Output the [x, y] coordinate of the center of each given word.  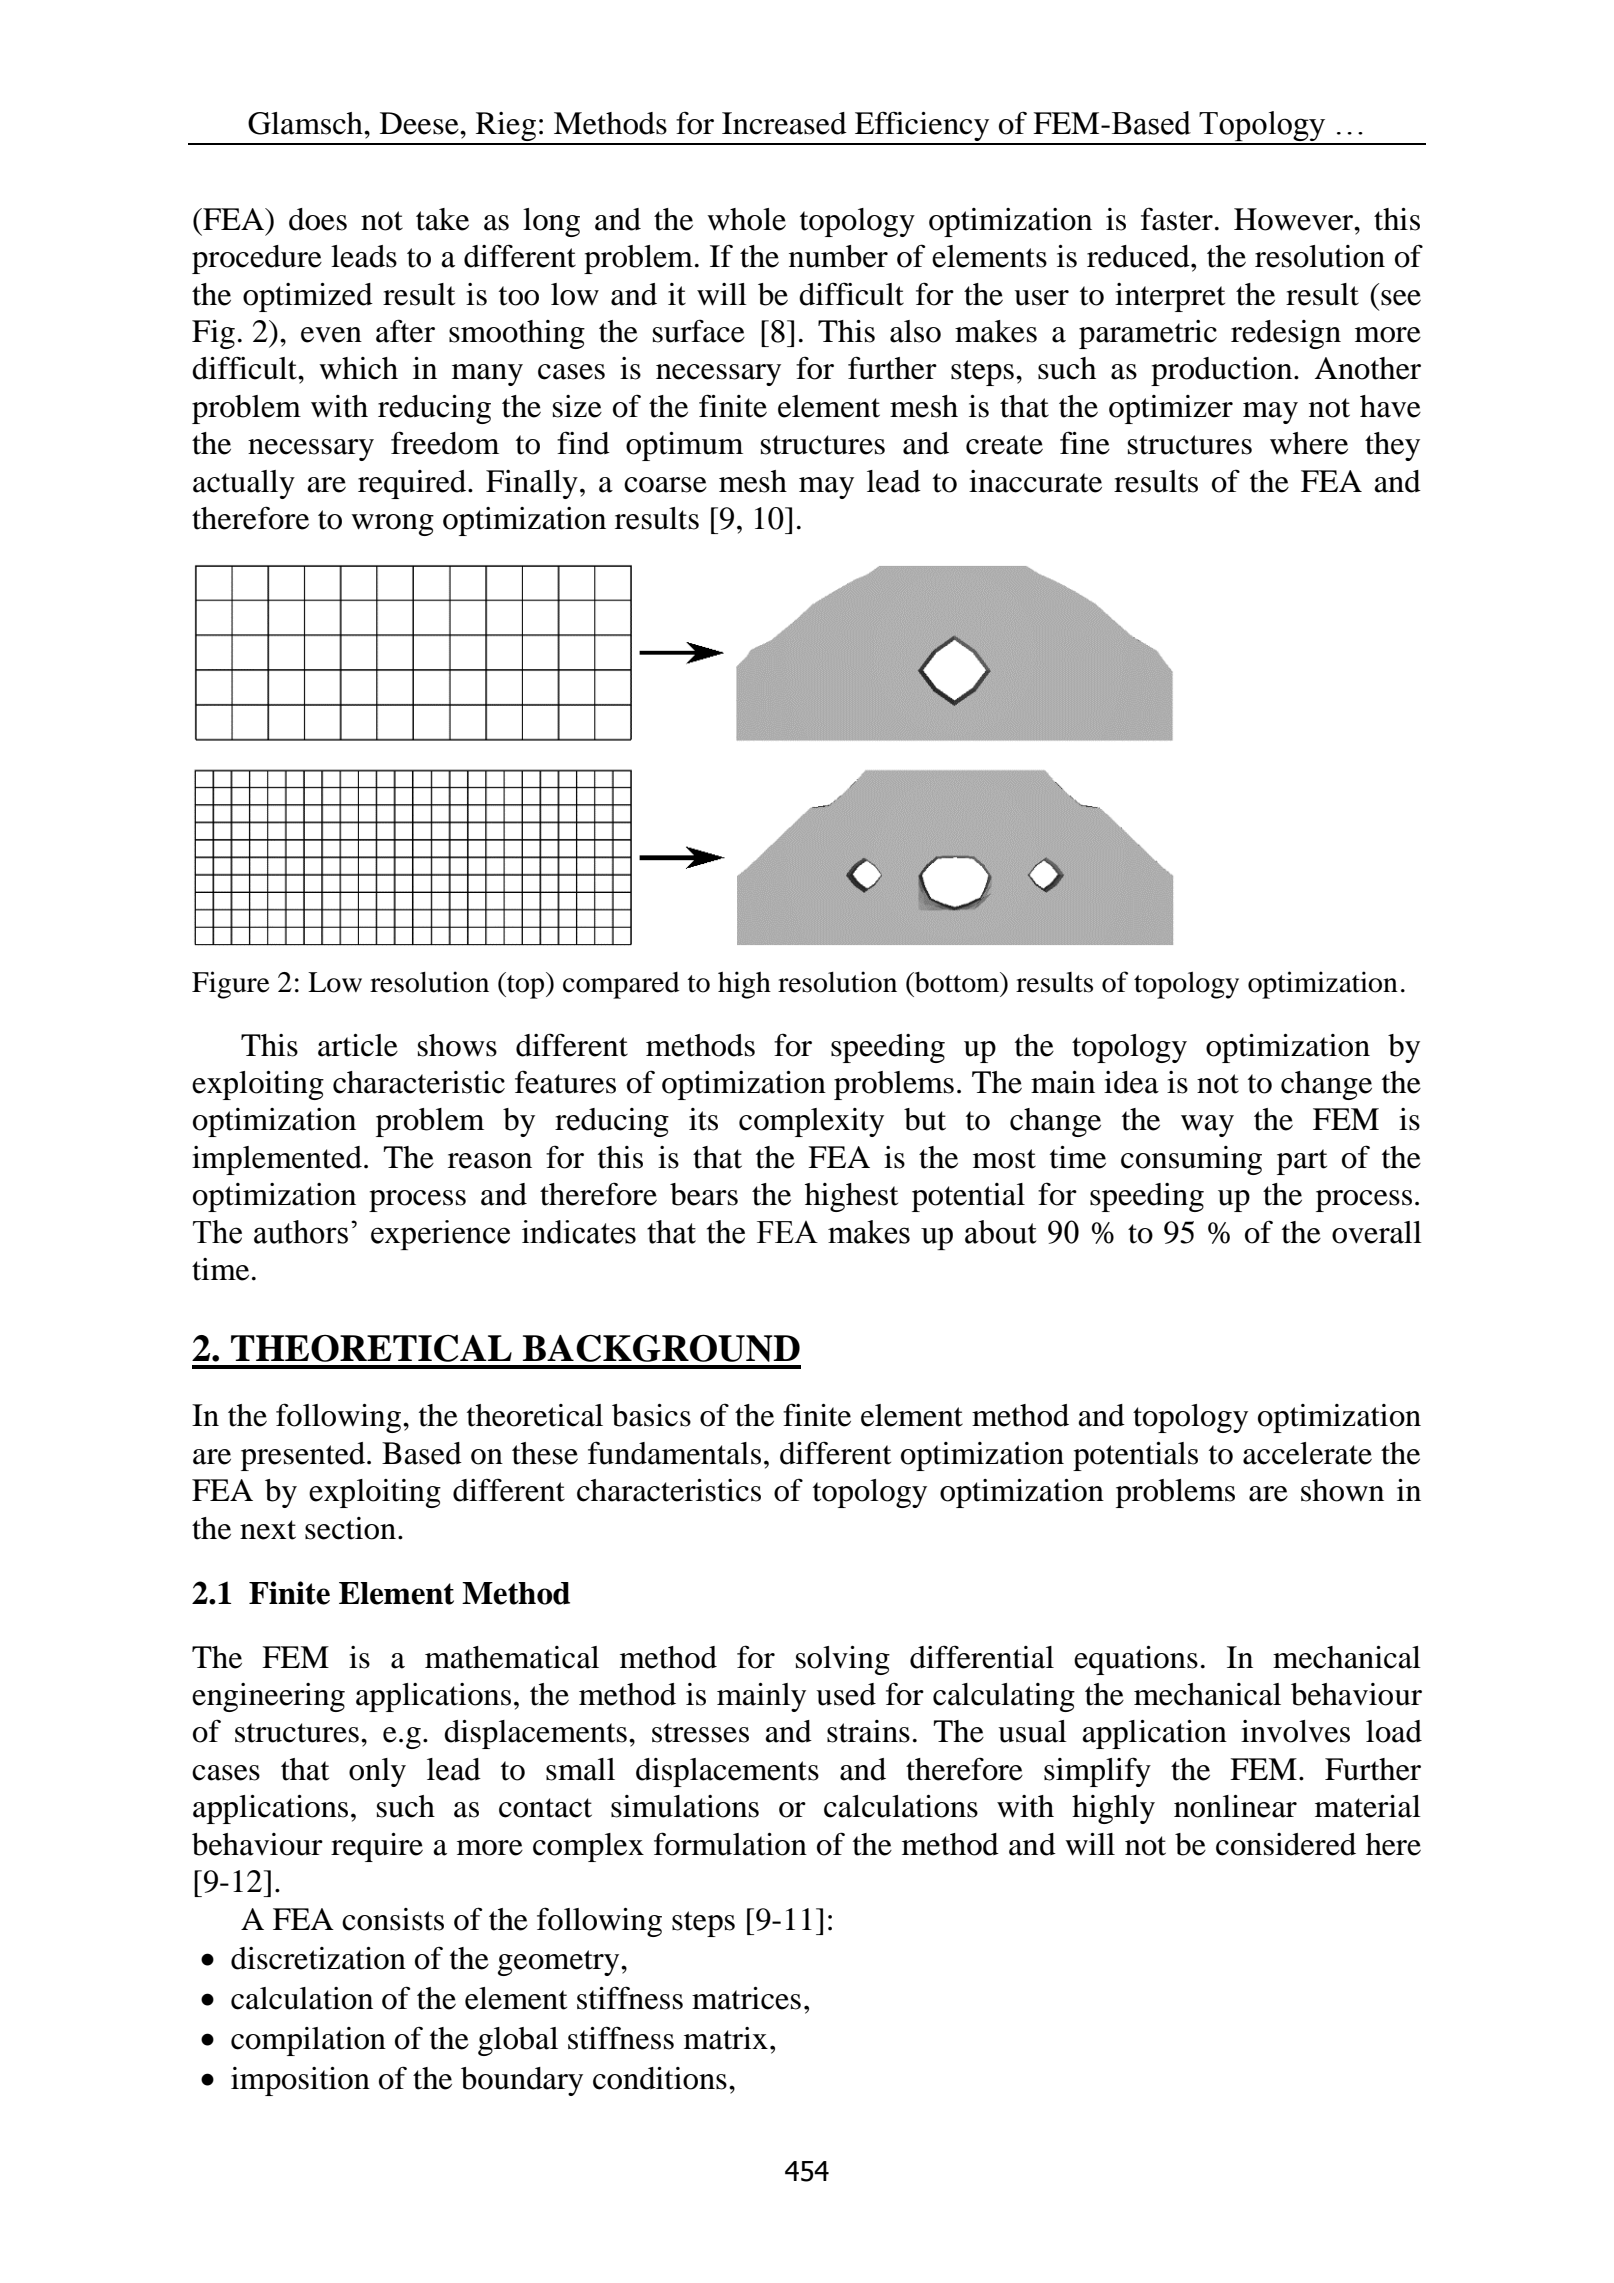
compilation [308, 2041]
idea [1131, 1082]
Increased [784, 123]
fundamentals [674, 1453]
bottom [957, 982]
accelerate [1307, 1453]
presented [303, 1456]
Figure [231, 985]
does [318, 219]
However [1295, 219]
